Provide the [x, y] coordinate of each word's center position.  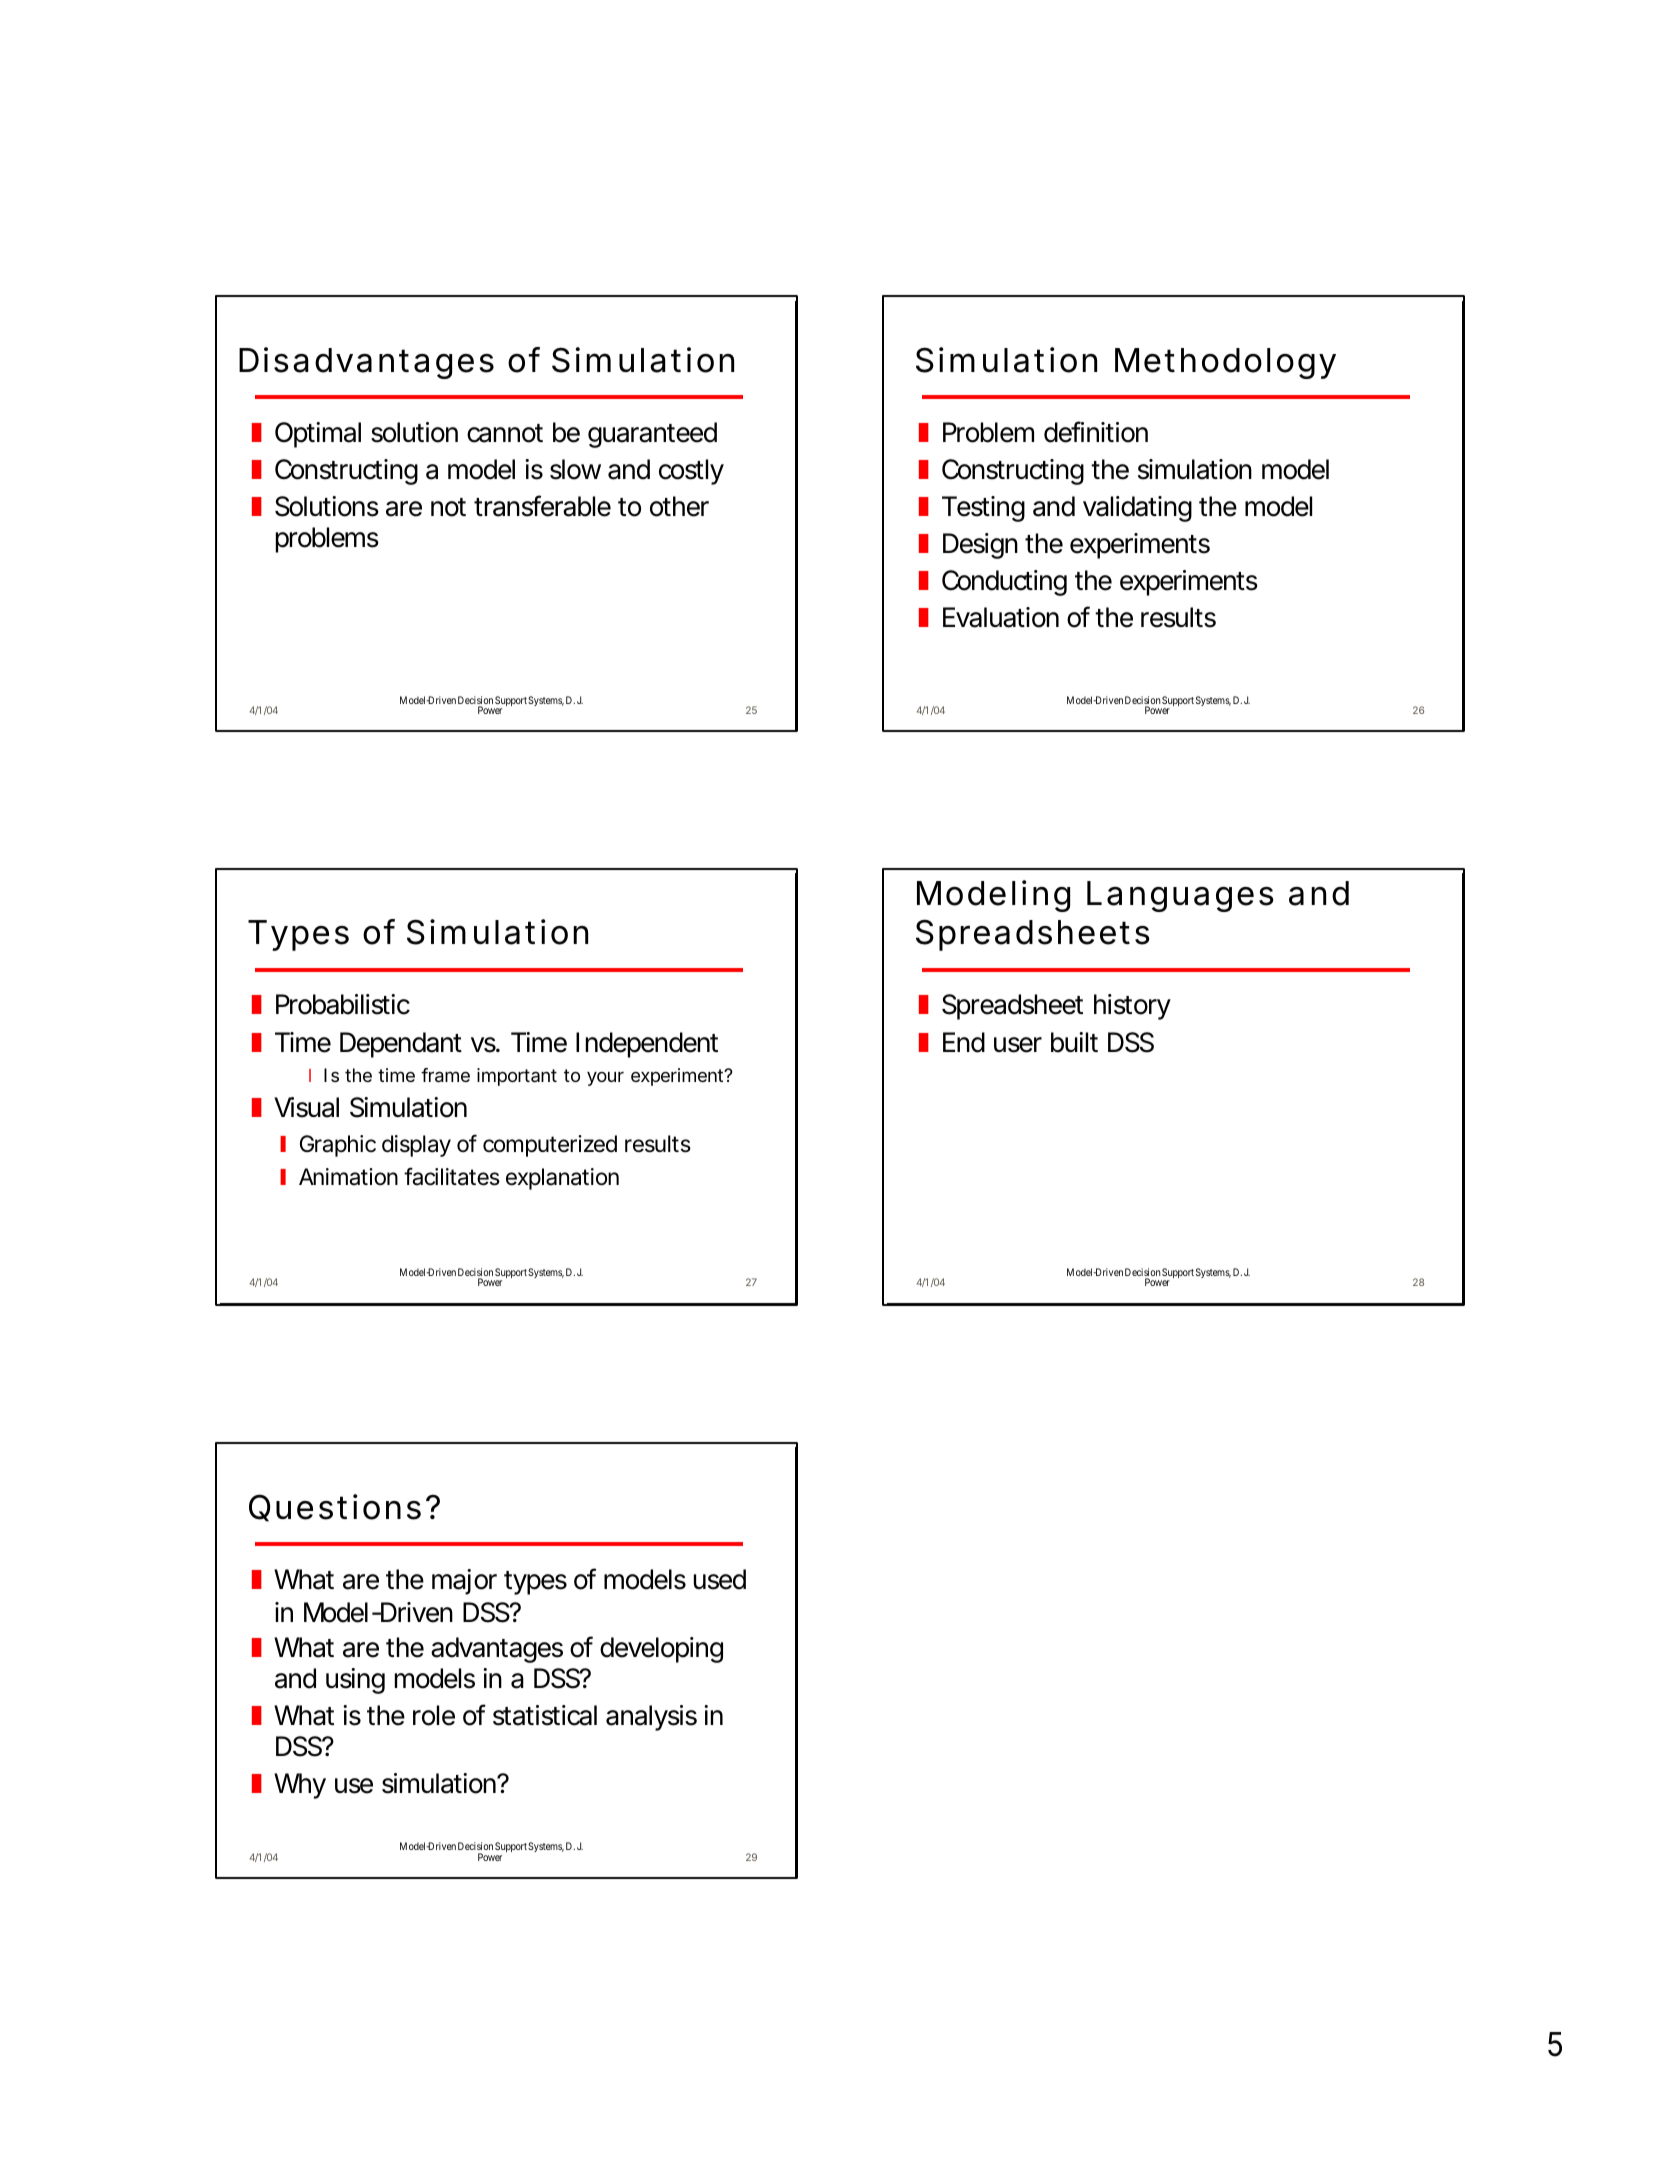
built [1074, 1042]
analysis [651, 1718]
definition [1096, 432]
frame [445, 1075]
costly [691, 472]
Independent [647, 1045]
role [434, 1715]
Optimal [318, 435]
